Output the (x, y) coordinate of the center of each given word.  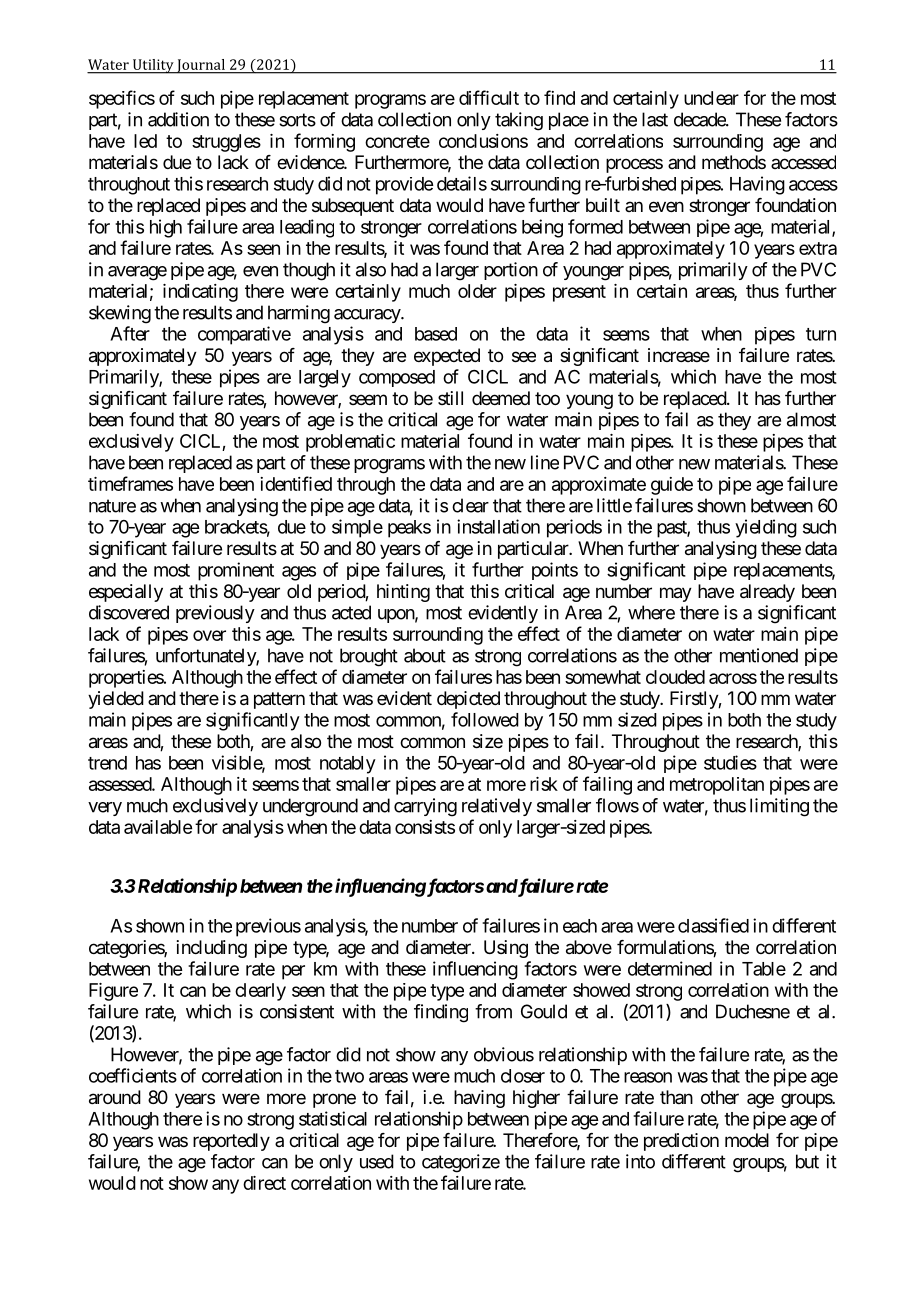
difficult (489, 97)
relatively (497, 807)
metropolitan (717, 786)
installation (498, 526)
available (158, 827)
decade (700, 119)
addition (178, 119)
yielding (766, 528)
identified (296, 483)
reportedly (231, 1142)
